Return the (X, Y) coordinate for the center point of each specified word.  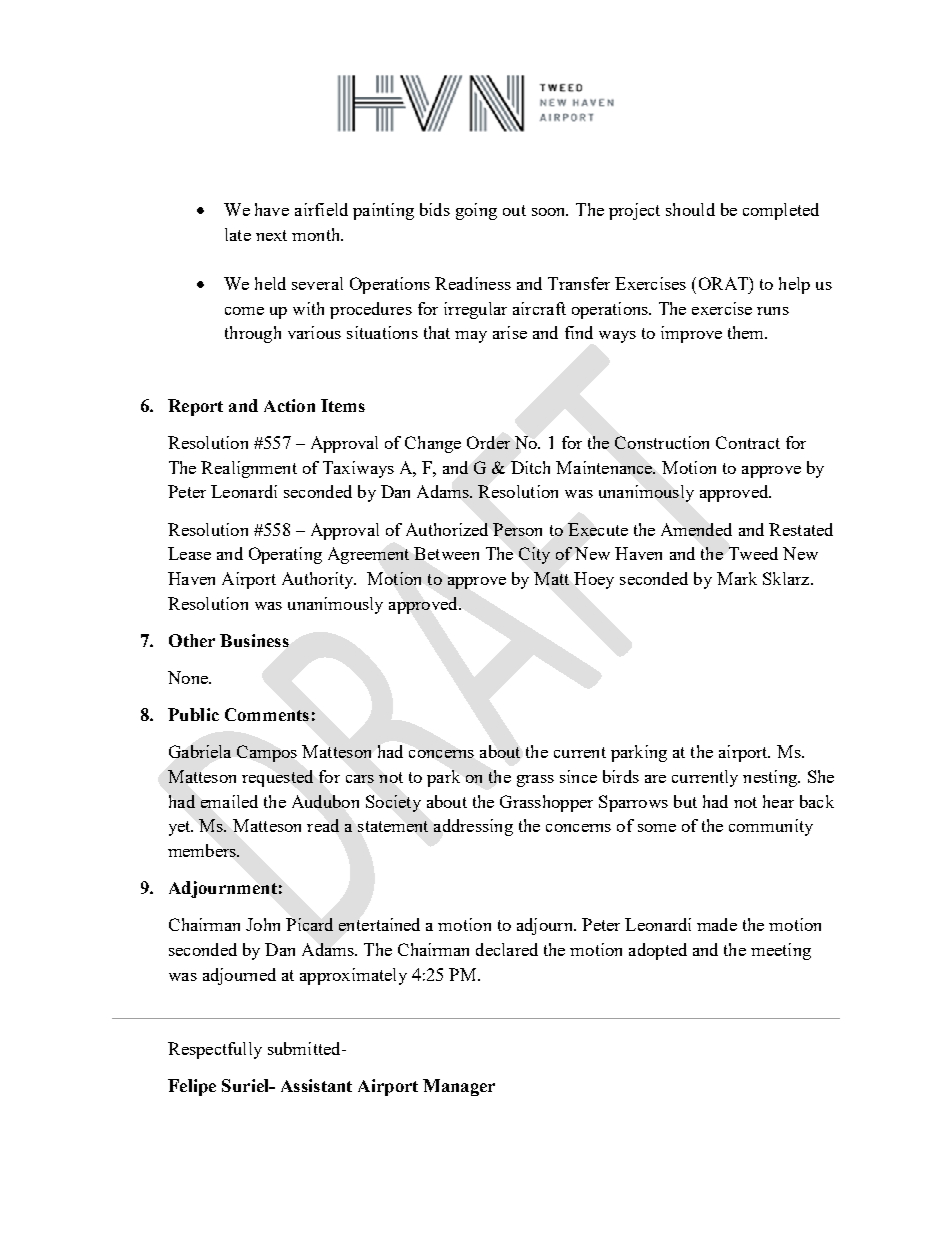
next (271, 235)
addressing (473, 827)
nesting (771, 778)
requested (277, 778)
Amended (696, 529)
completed (781, 211)
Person (517, 529)
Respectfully (215, 1050)
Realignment (249, 469)
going (476, 211)
